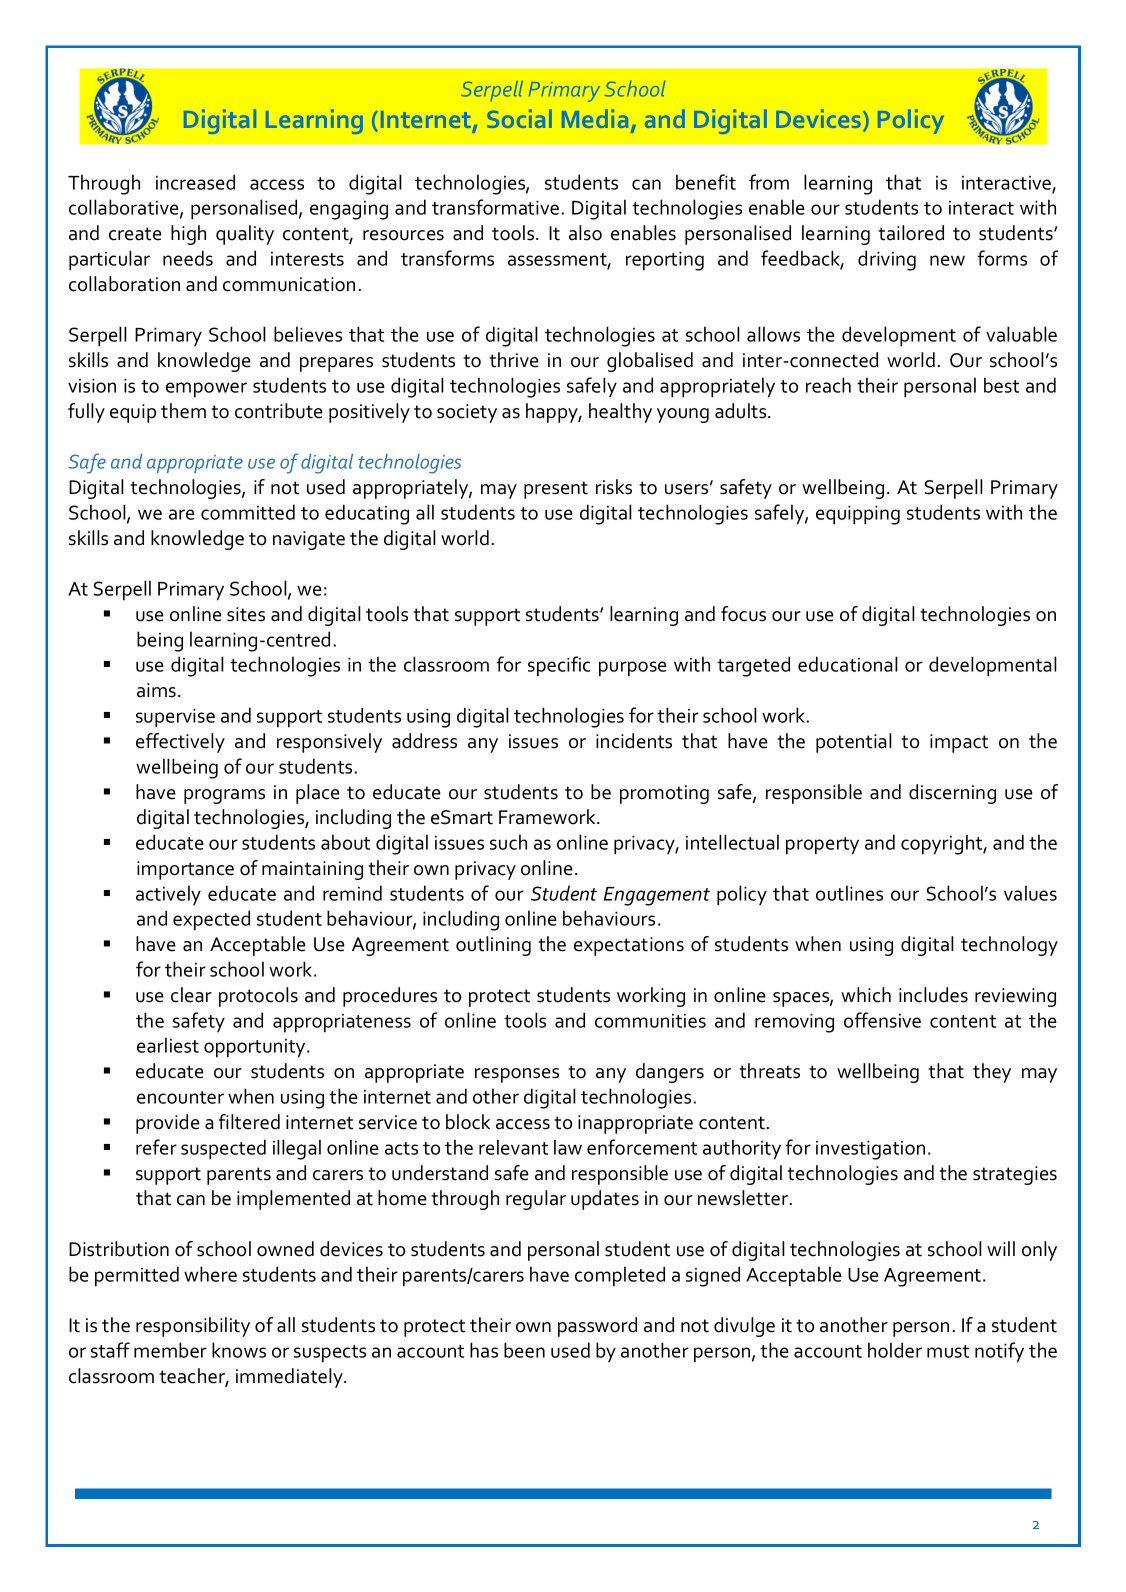  What do you see at coordinates (195, 182) in the page?
I see `increased` at bounding box center [195, 182].
